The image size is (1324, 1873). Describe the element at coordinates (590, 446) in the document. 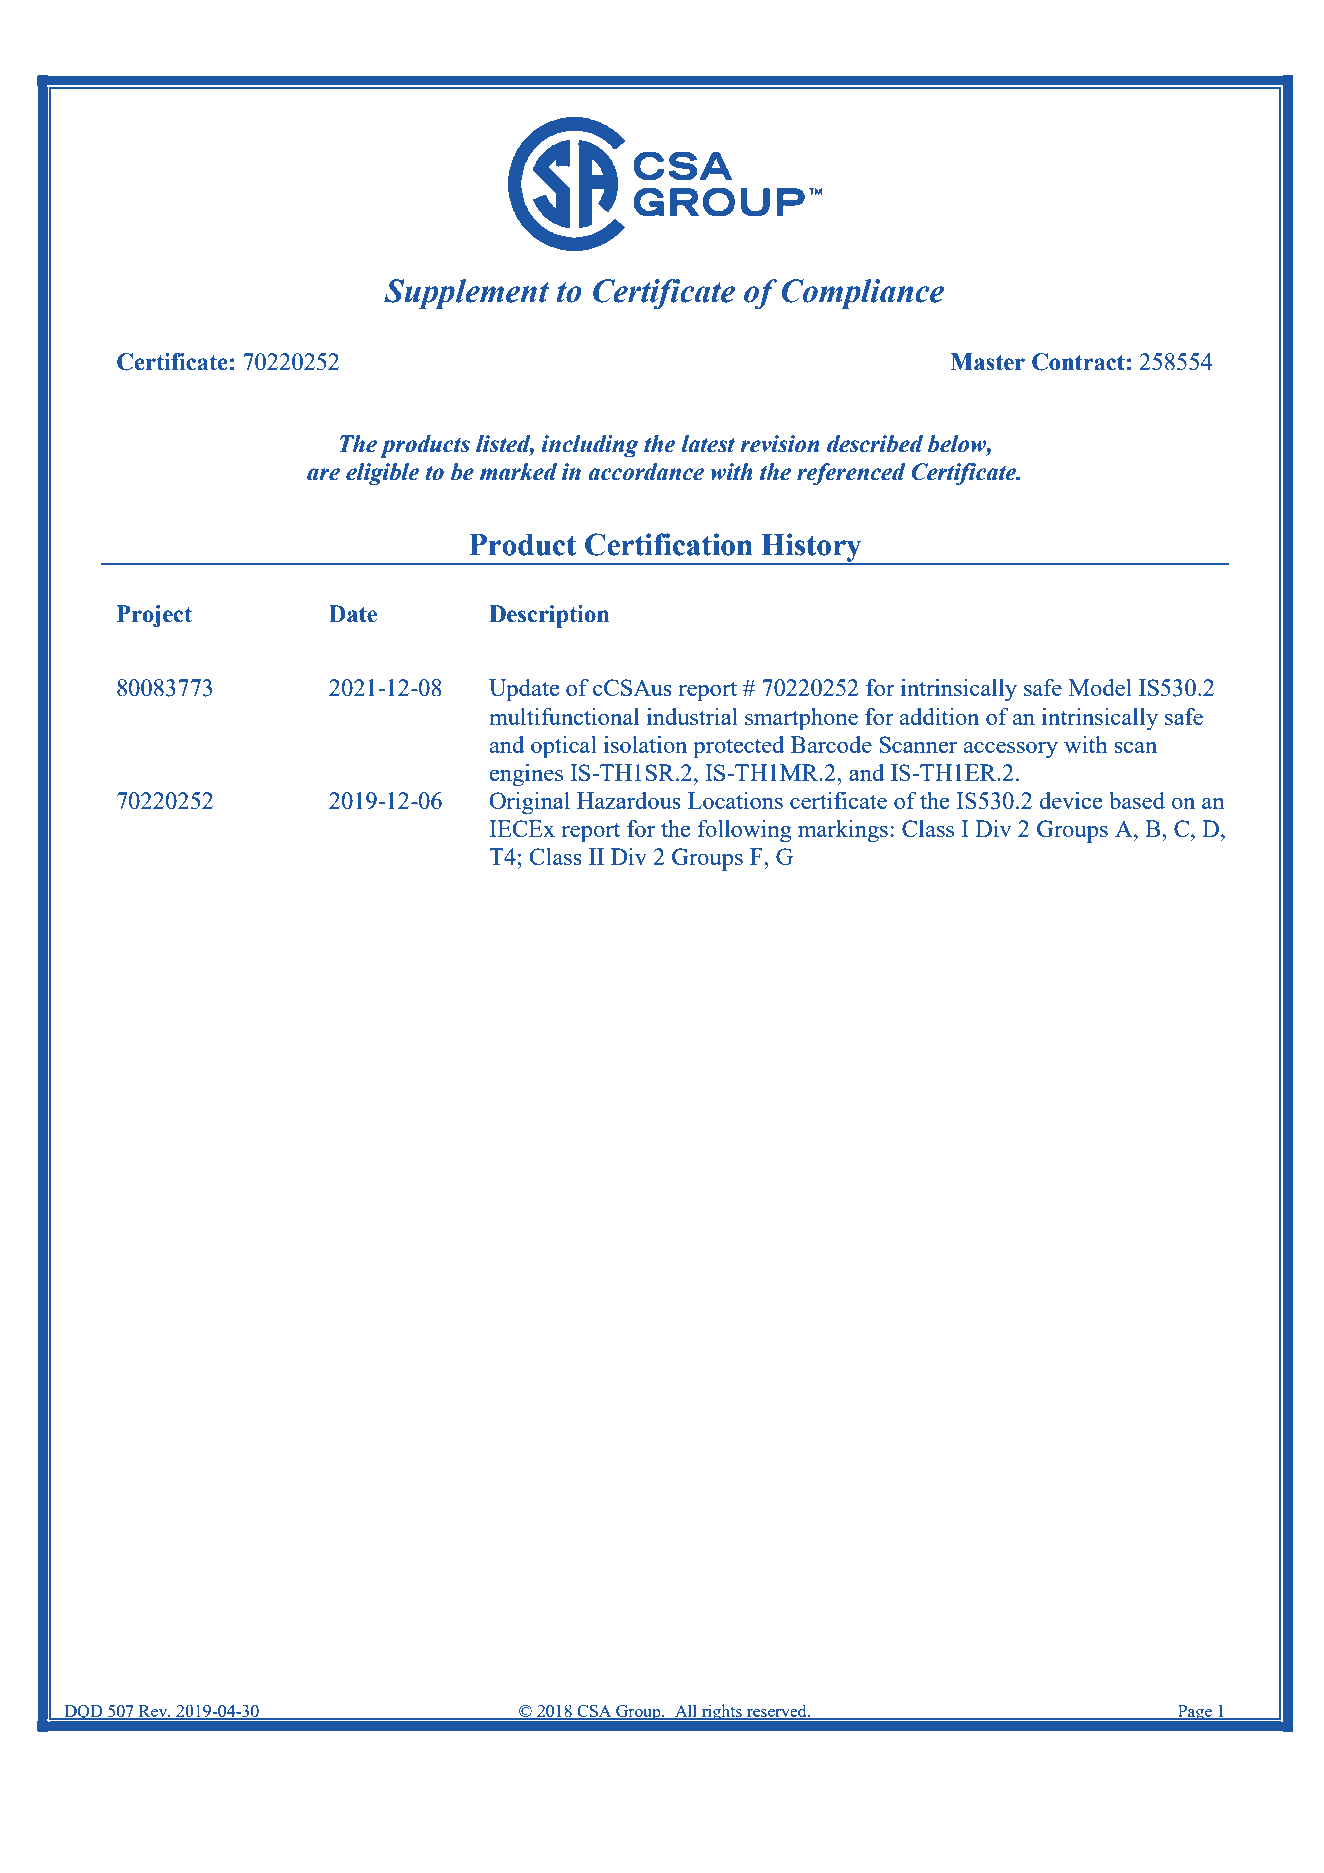

I see `including` at that location.
